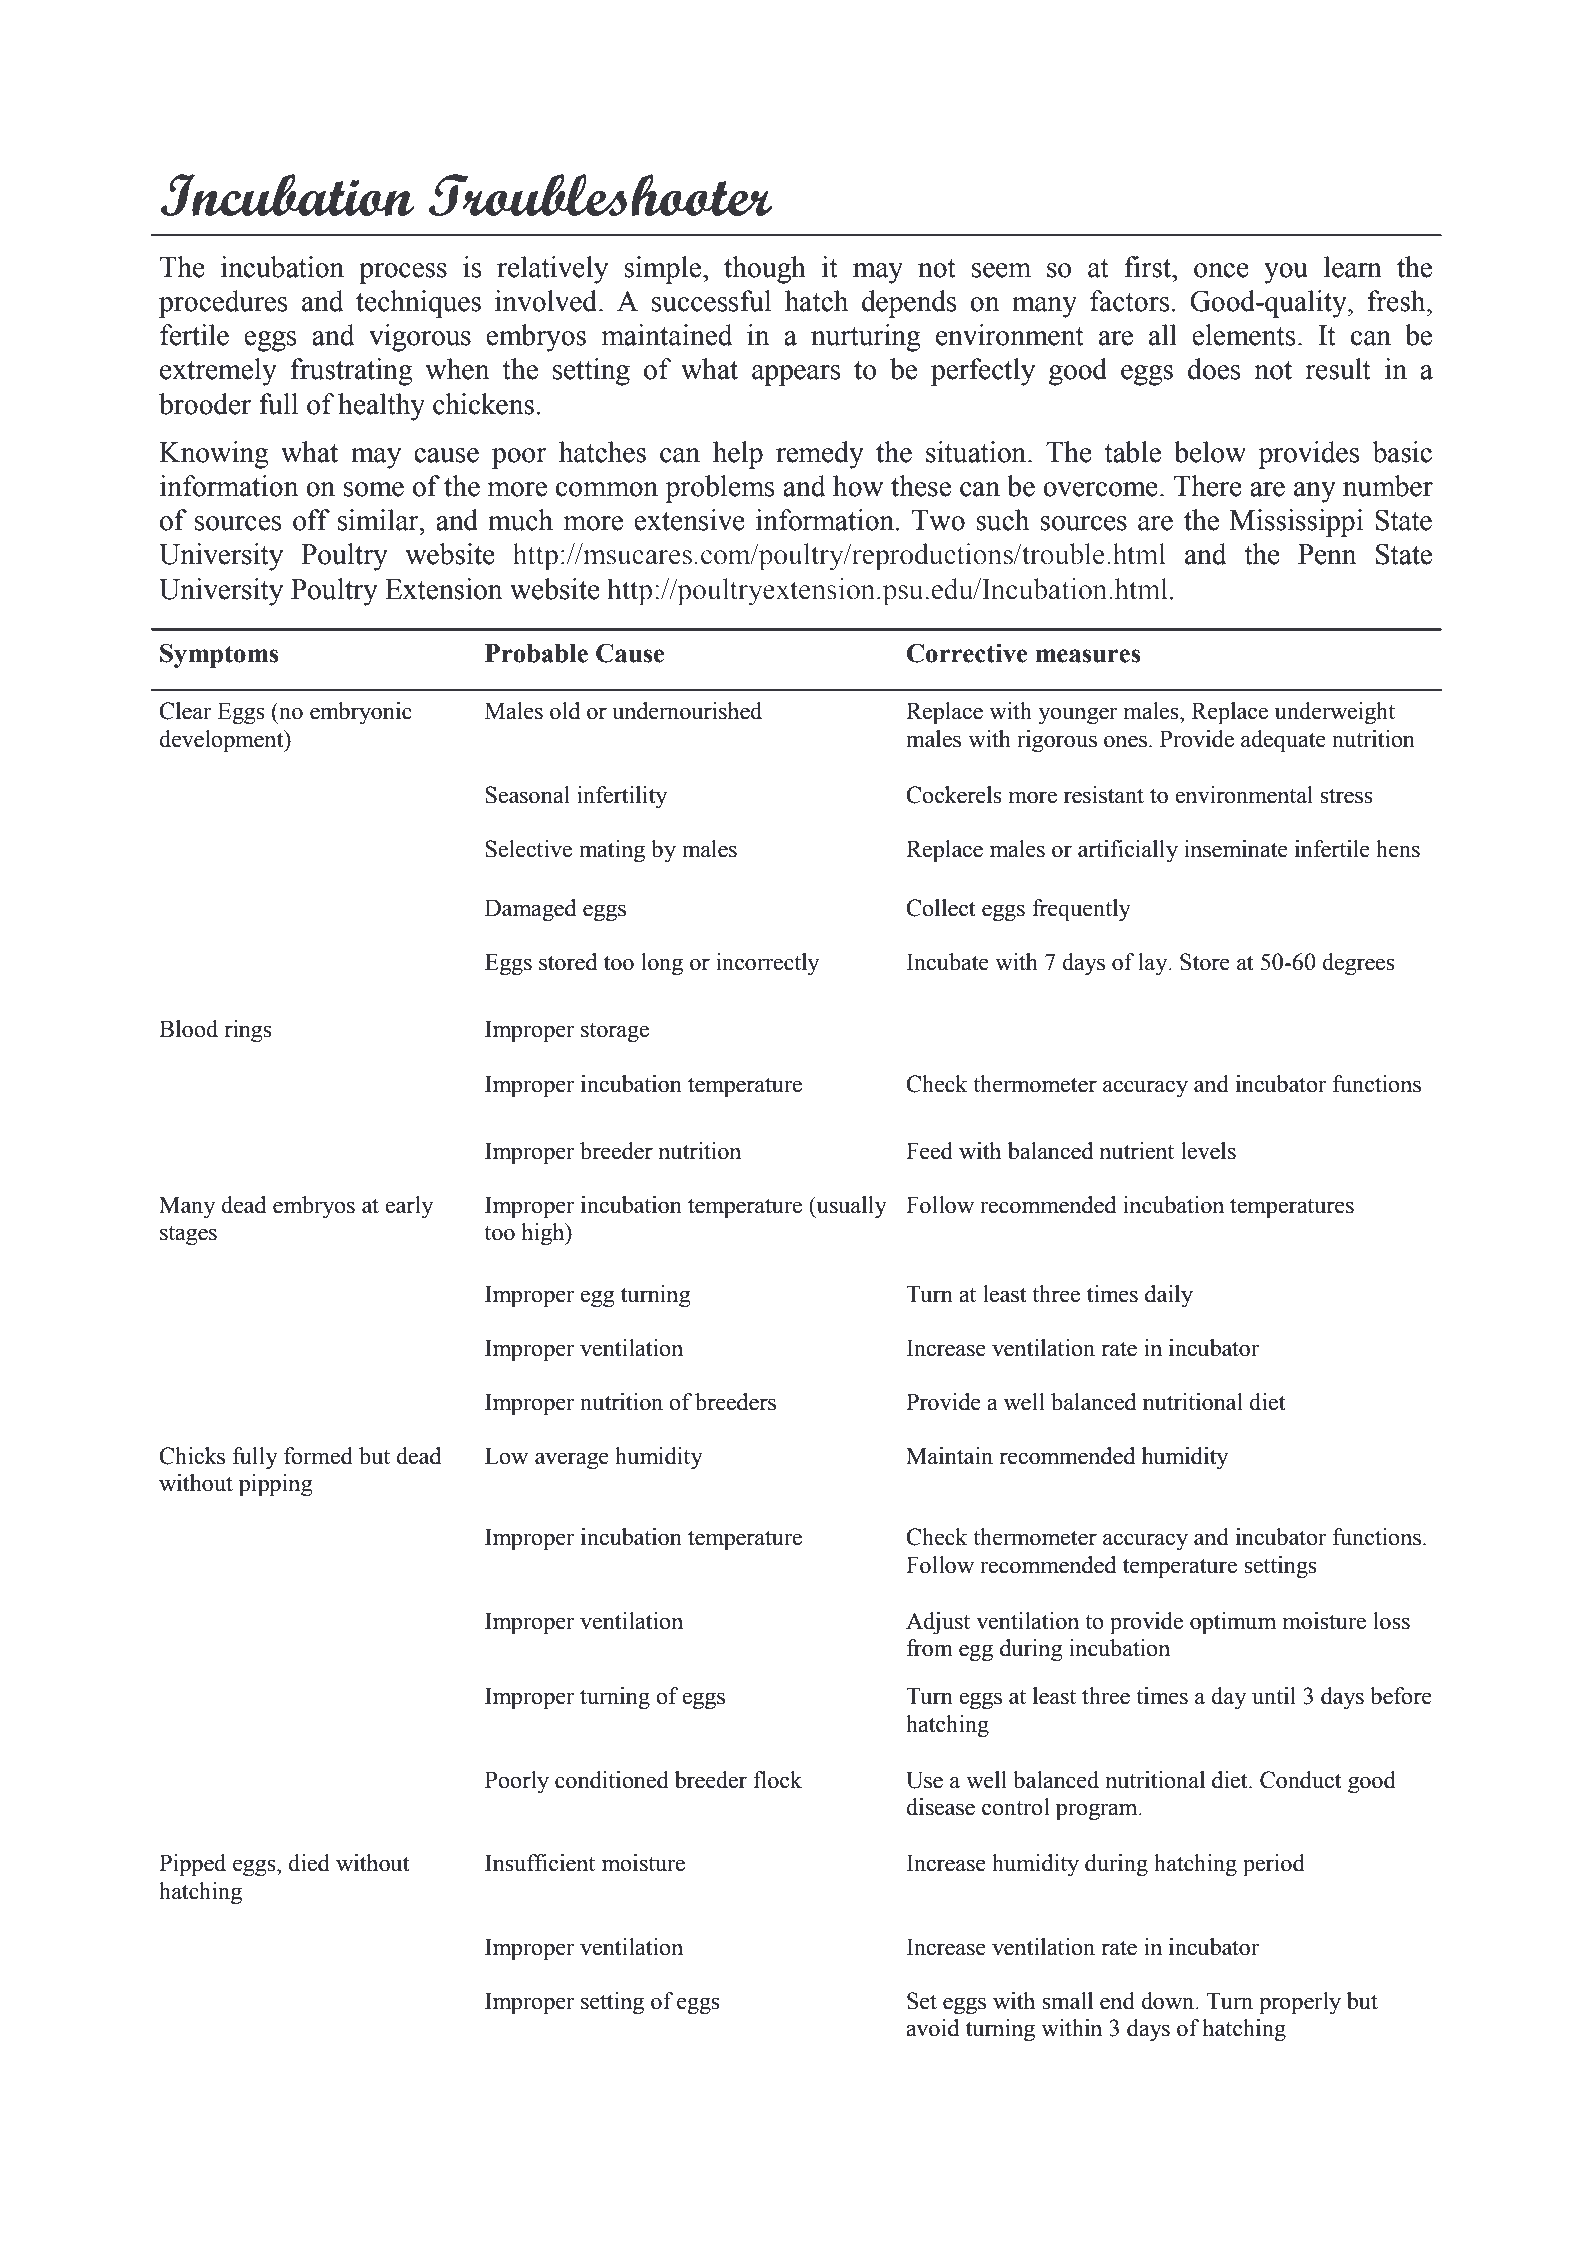  I want to click on Selective, so click(528, 849).
